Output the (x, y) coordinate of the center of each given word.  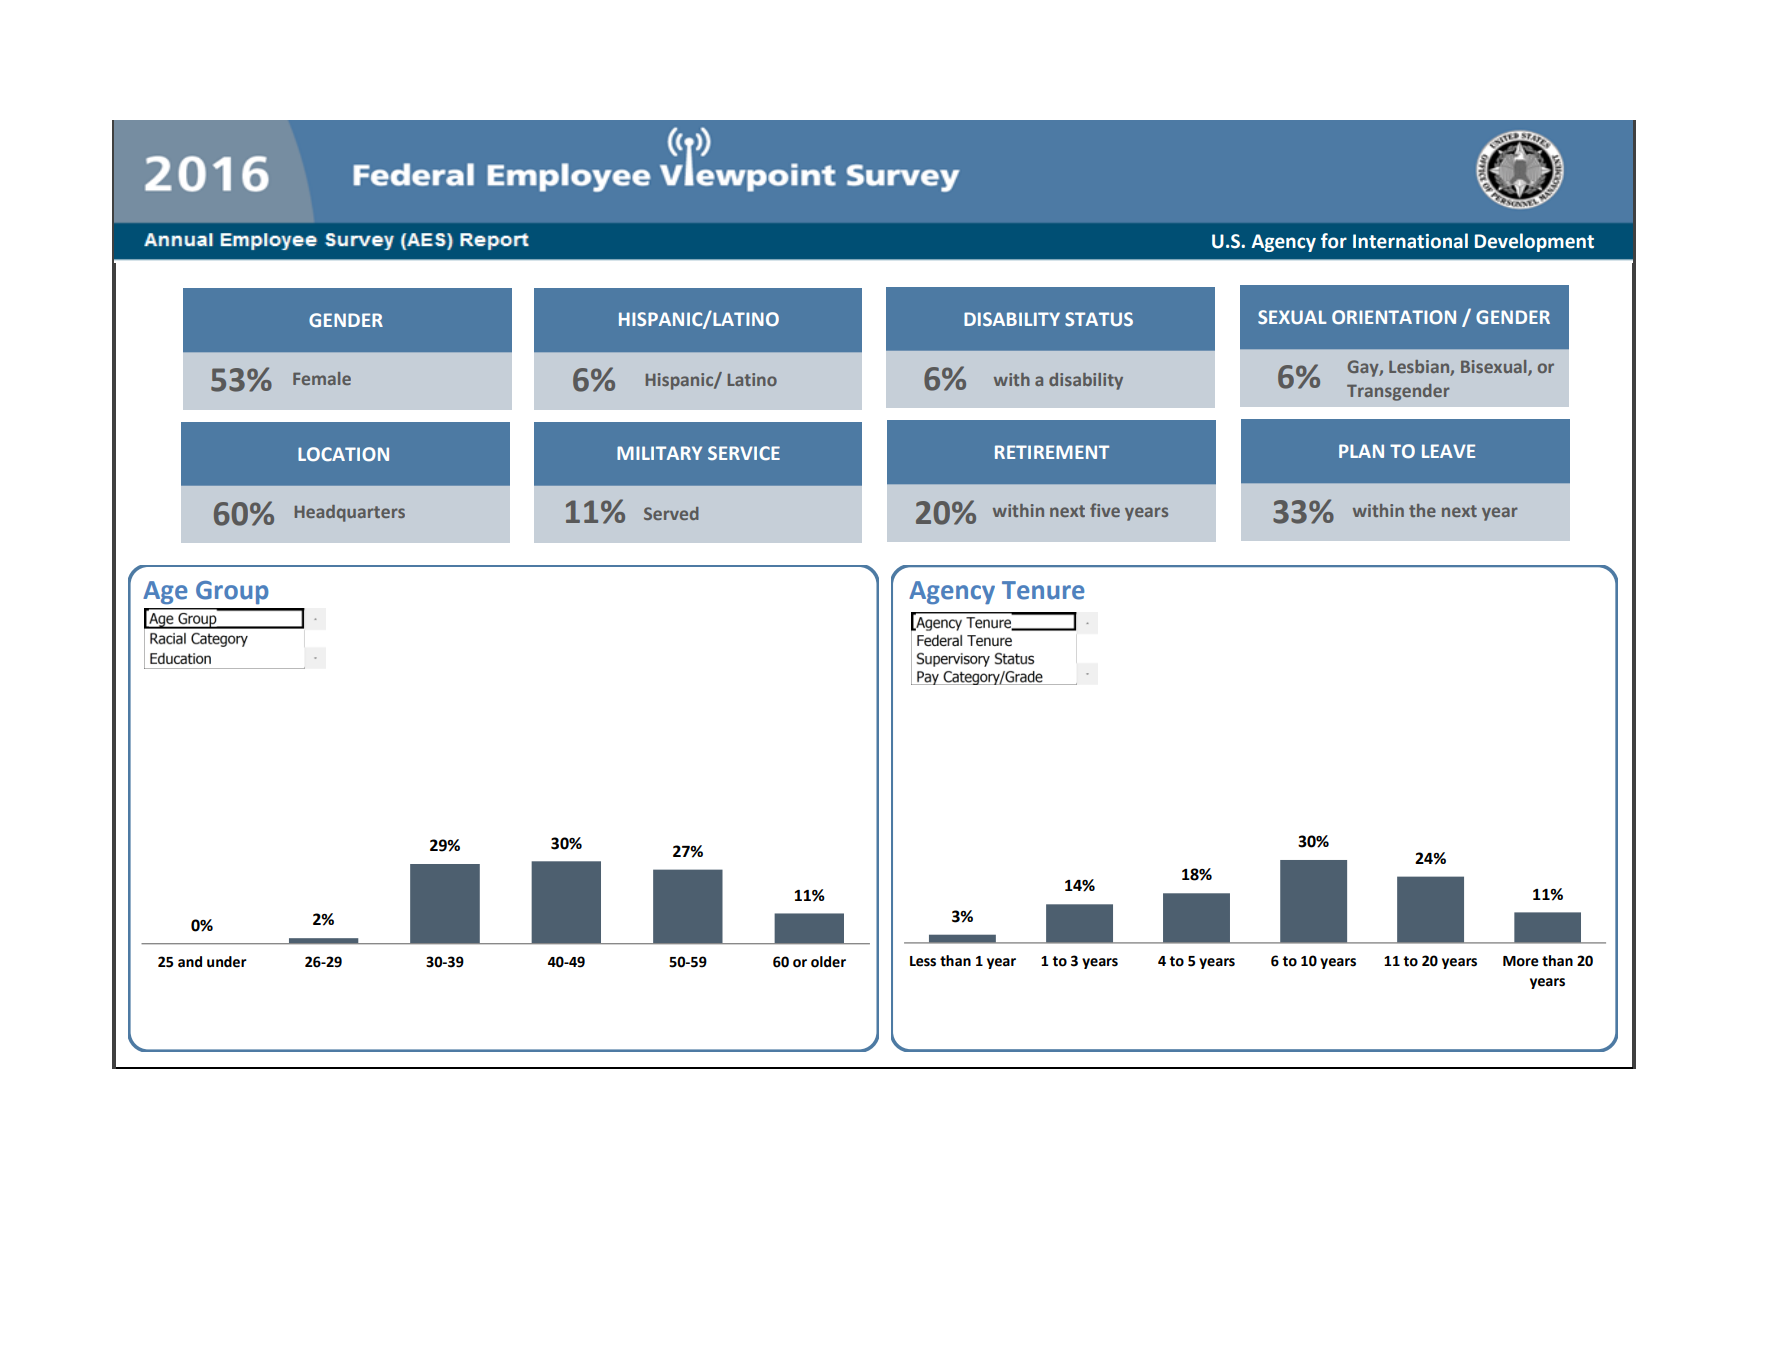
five (1105, 510)
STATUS (1099, 319)
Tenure (1043, 590)
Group (232, 592)
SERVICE (744, 453)
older (828, 962)
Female (322, 378)
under (227, 962)
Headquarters (350, 513)
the (1422, 510)
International (1410, 241)
